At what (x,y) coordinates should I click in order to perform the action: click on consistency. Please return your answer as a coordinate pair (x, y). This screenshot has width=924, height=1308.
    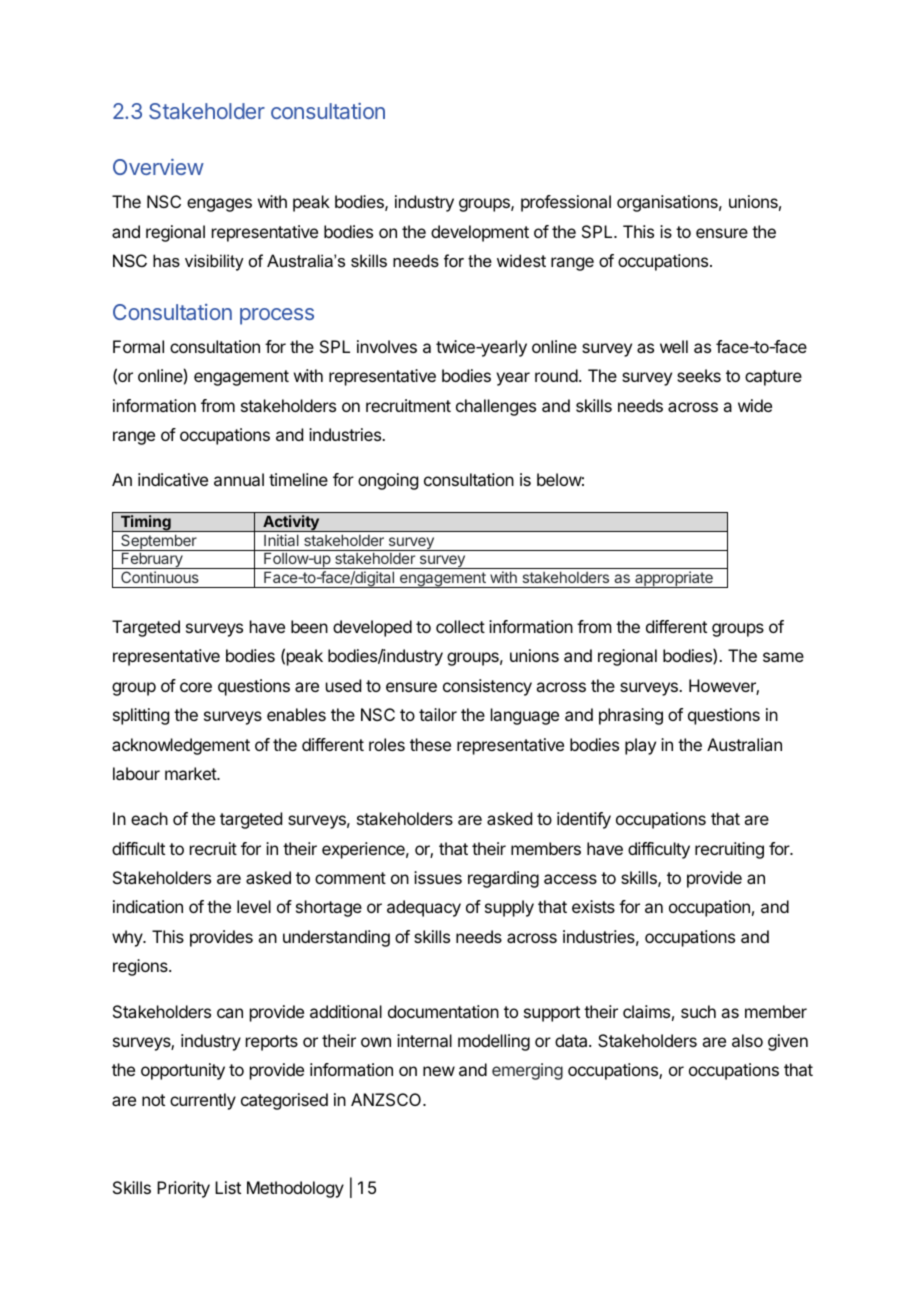
    Looking at the image, I should click on (487, 687).
